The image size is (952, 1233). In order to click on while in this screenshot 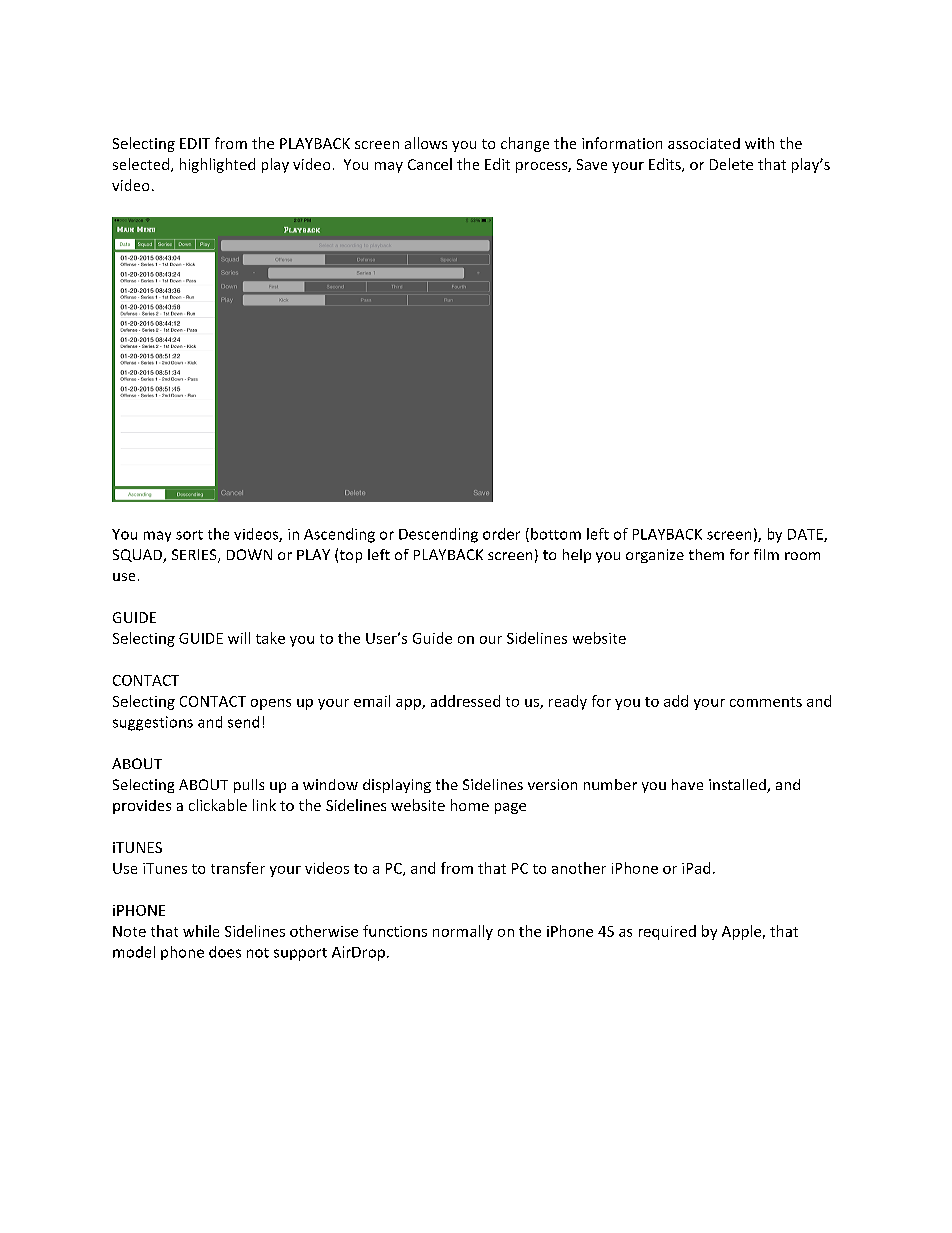, I will do `click(201, 931)`.
